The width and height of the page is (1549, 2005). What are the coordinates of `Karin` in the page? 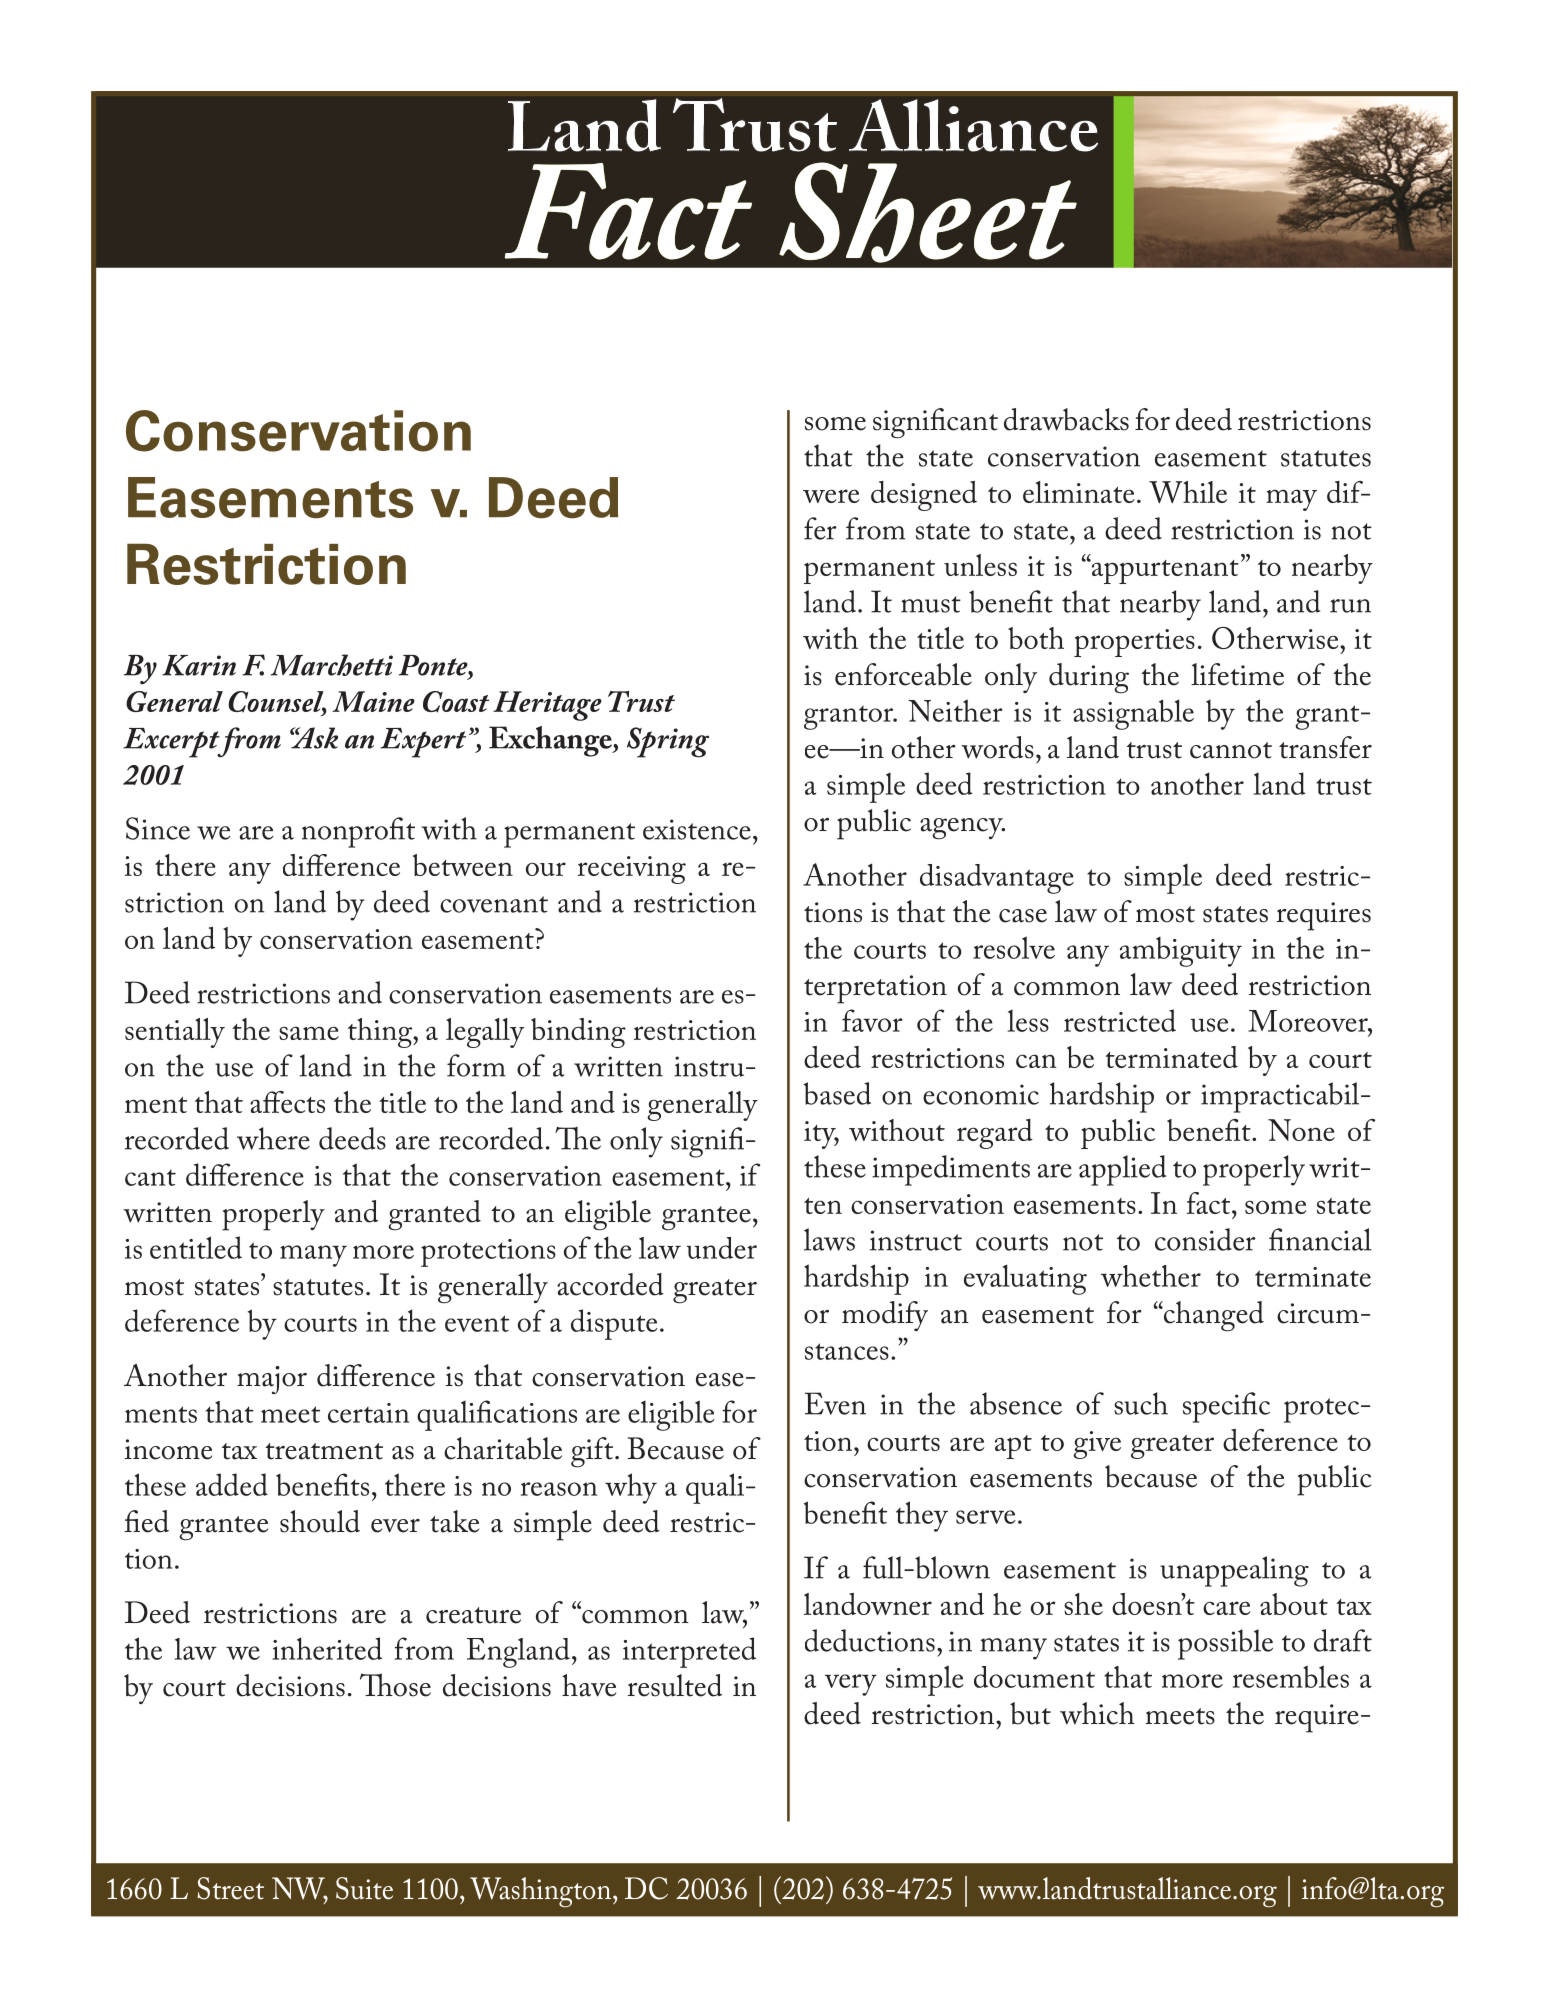 It's located at (199, 665).
